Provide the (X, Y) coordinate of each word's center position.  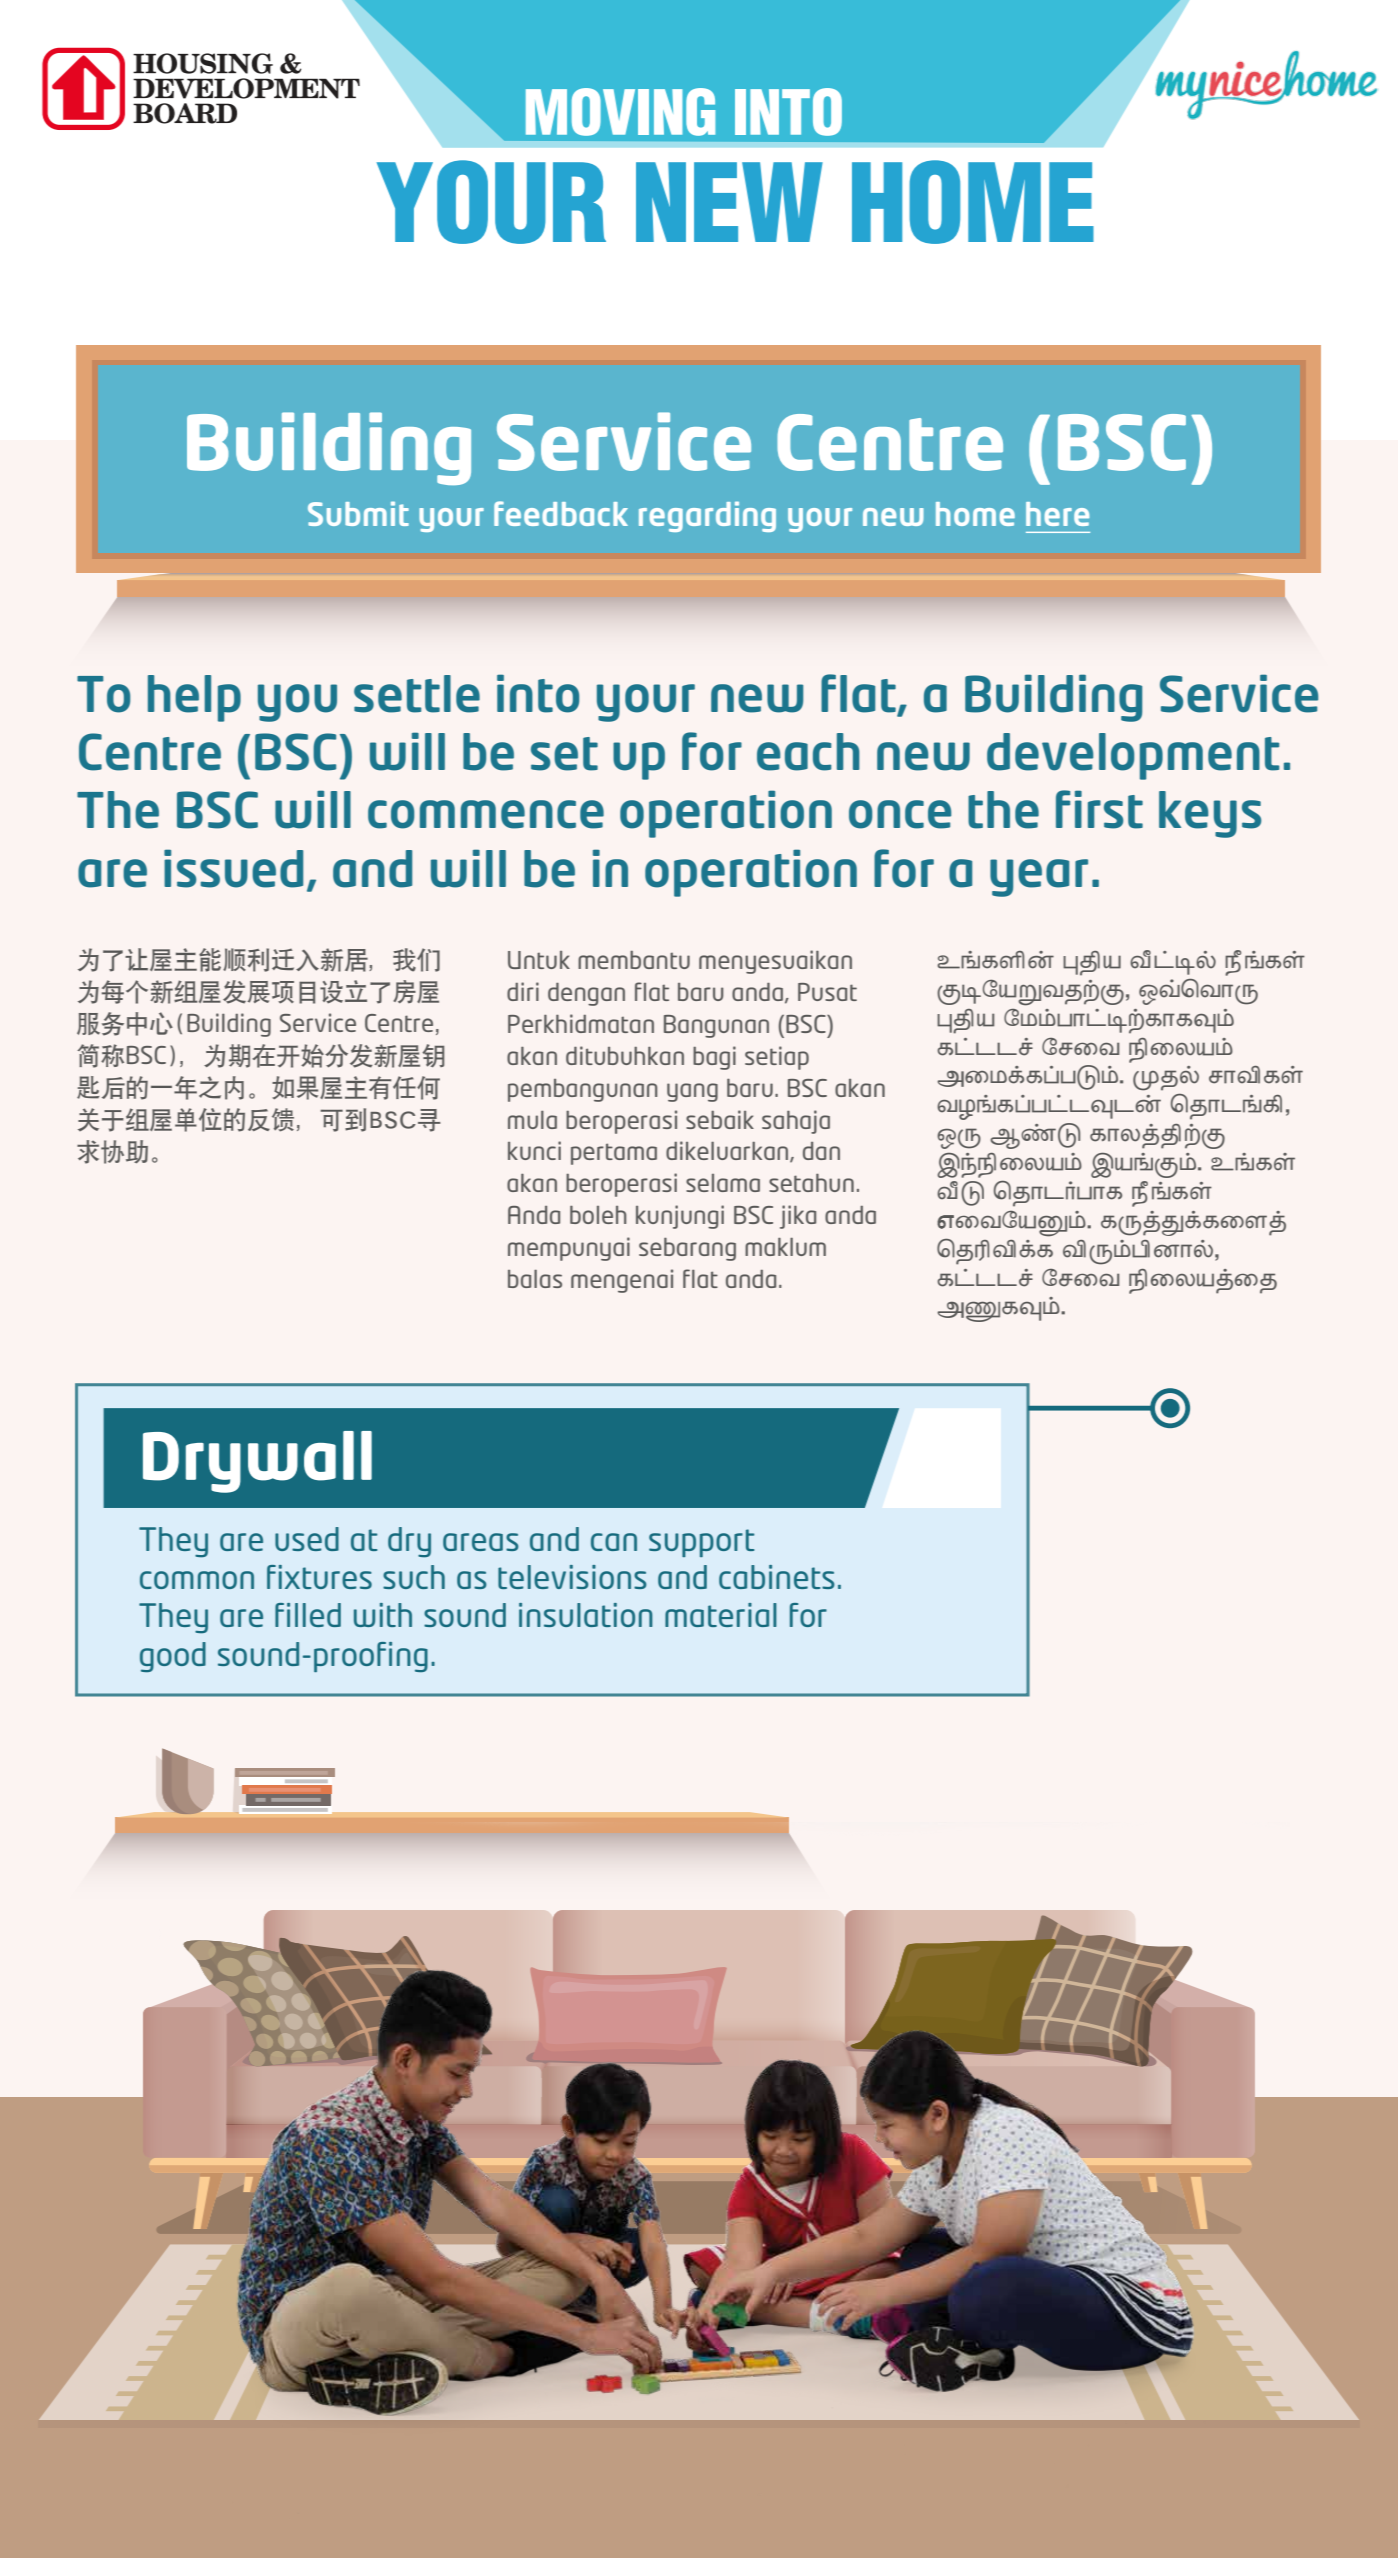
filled (308, 1615)
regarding (707, 517)
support (701, 1543)
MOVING (620, 112)
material (721, 1615)
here (1057, 514)
